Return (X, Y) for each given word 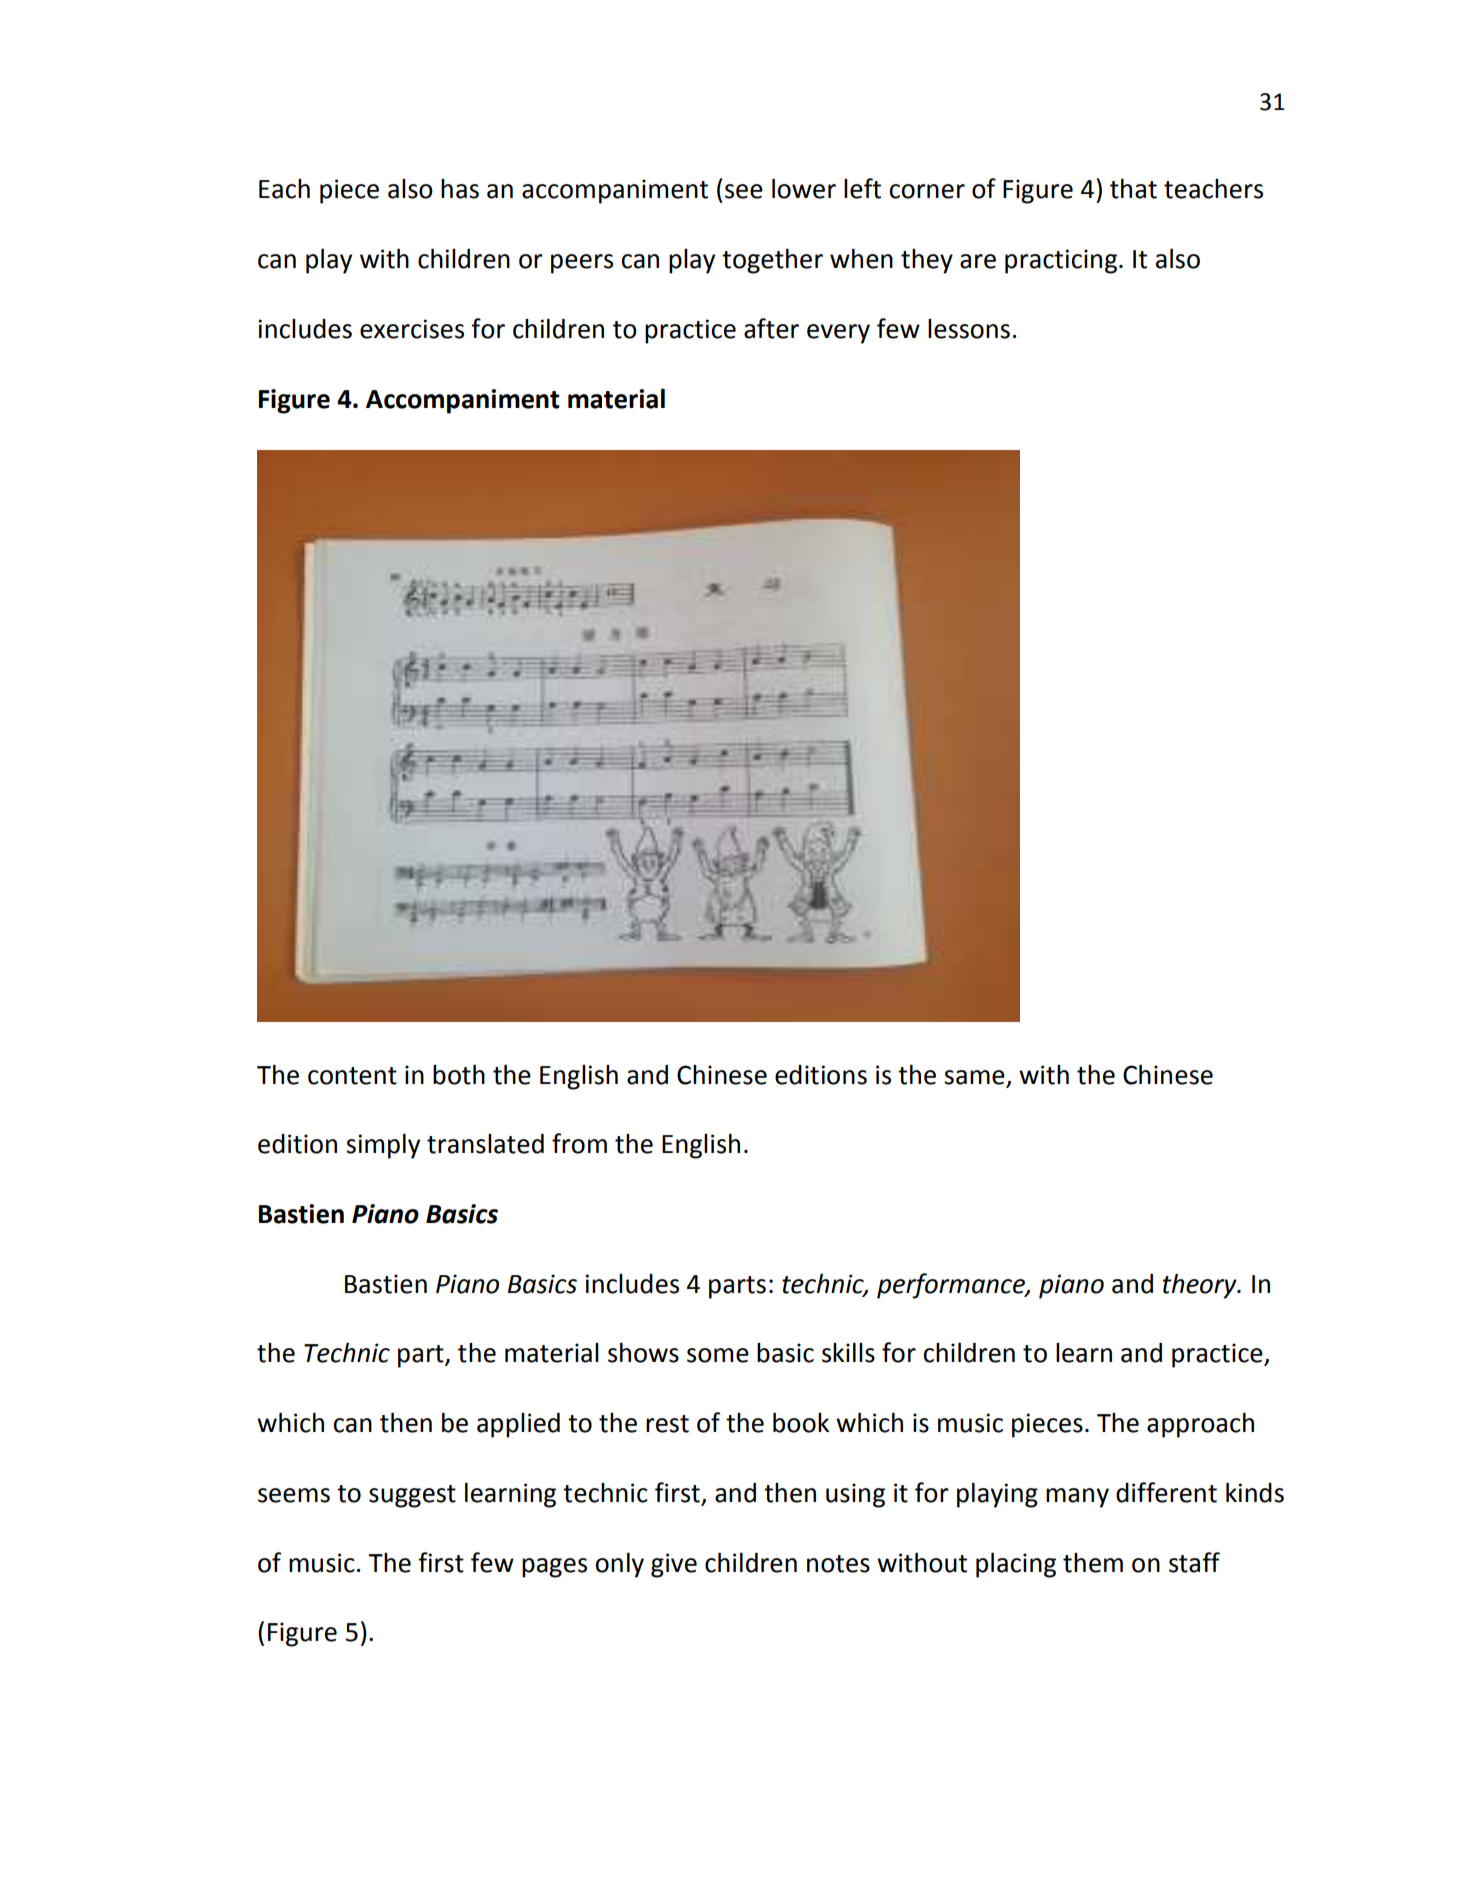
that (1133, 189)
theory (1201, 1286)
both (459, 1074)
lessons (969, 329)
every (838, 334)
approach (1200, 1425)
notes (838, 1564)
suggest (412, 1496)
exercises (412, 329)
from (579, 1143)
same (974, 1077)
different (1166, 1492)
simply (383, 1146)
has (460, 189)
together (772, 261)
